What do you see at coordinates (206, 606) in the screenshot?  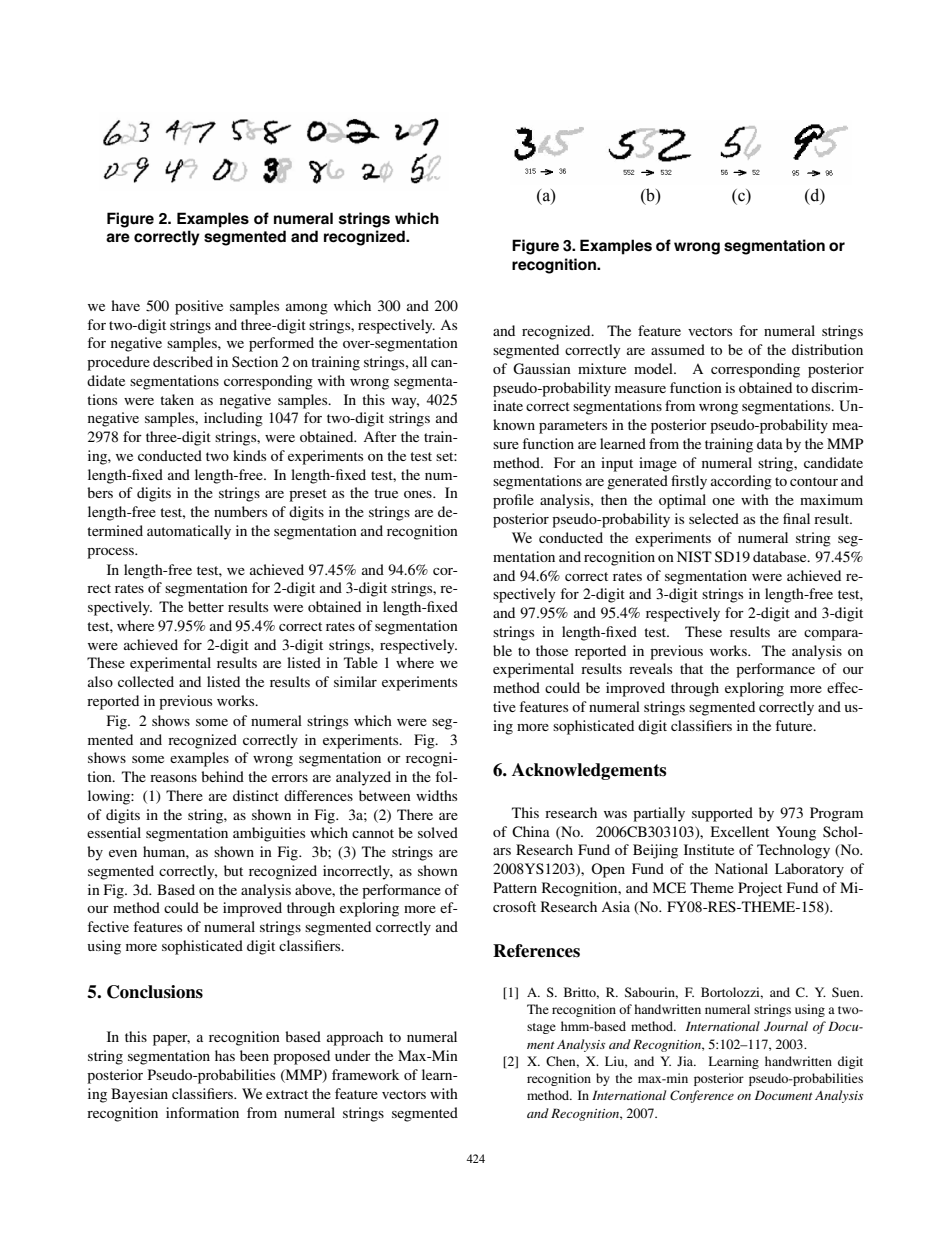 I see `better` at bounding box center [206, 606].
